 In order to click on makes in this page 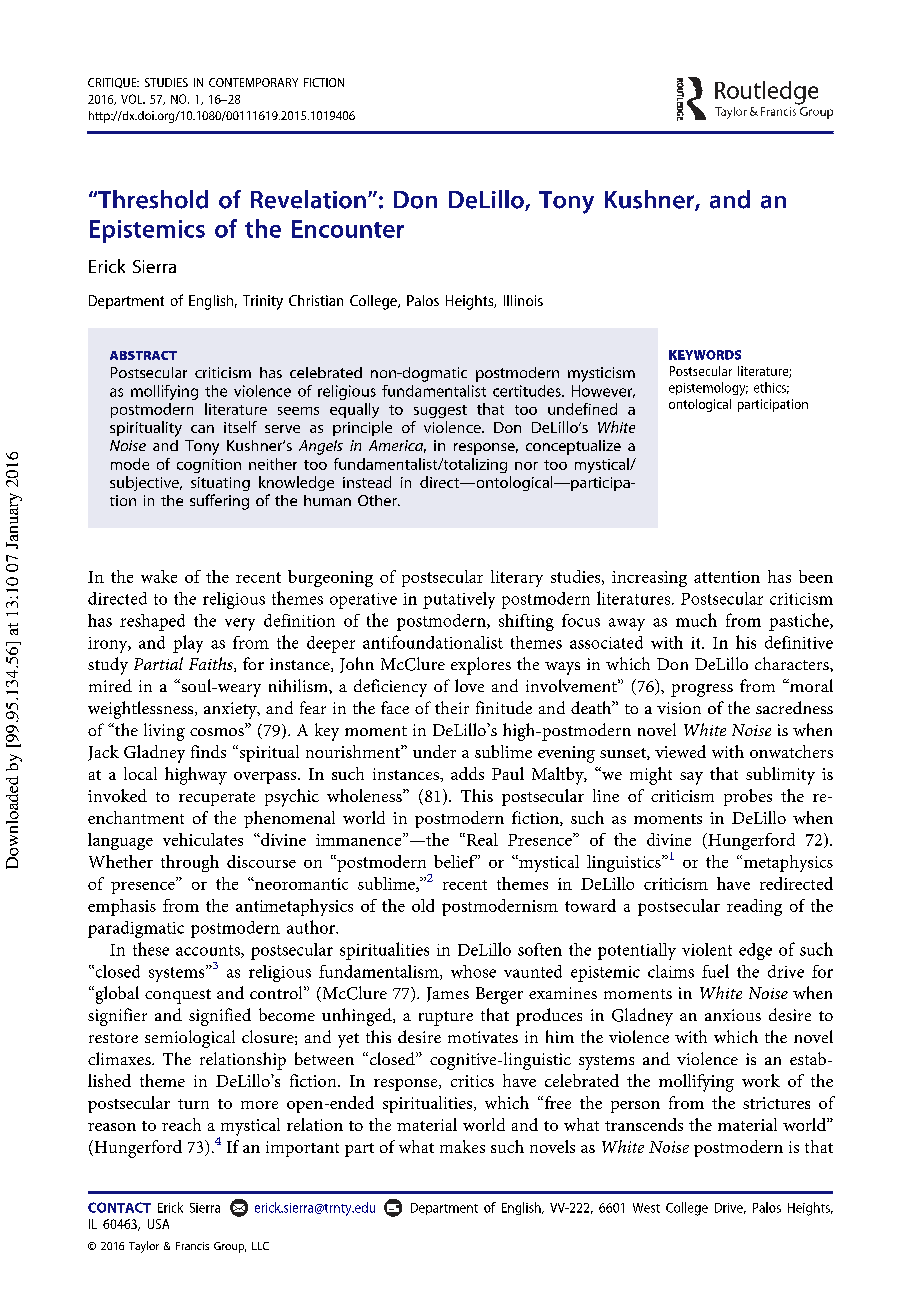, I will do `click(462, 1146)`.
